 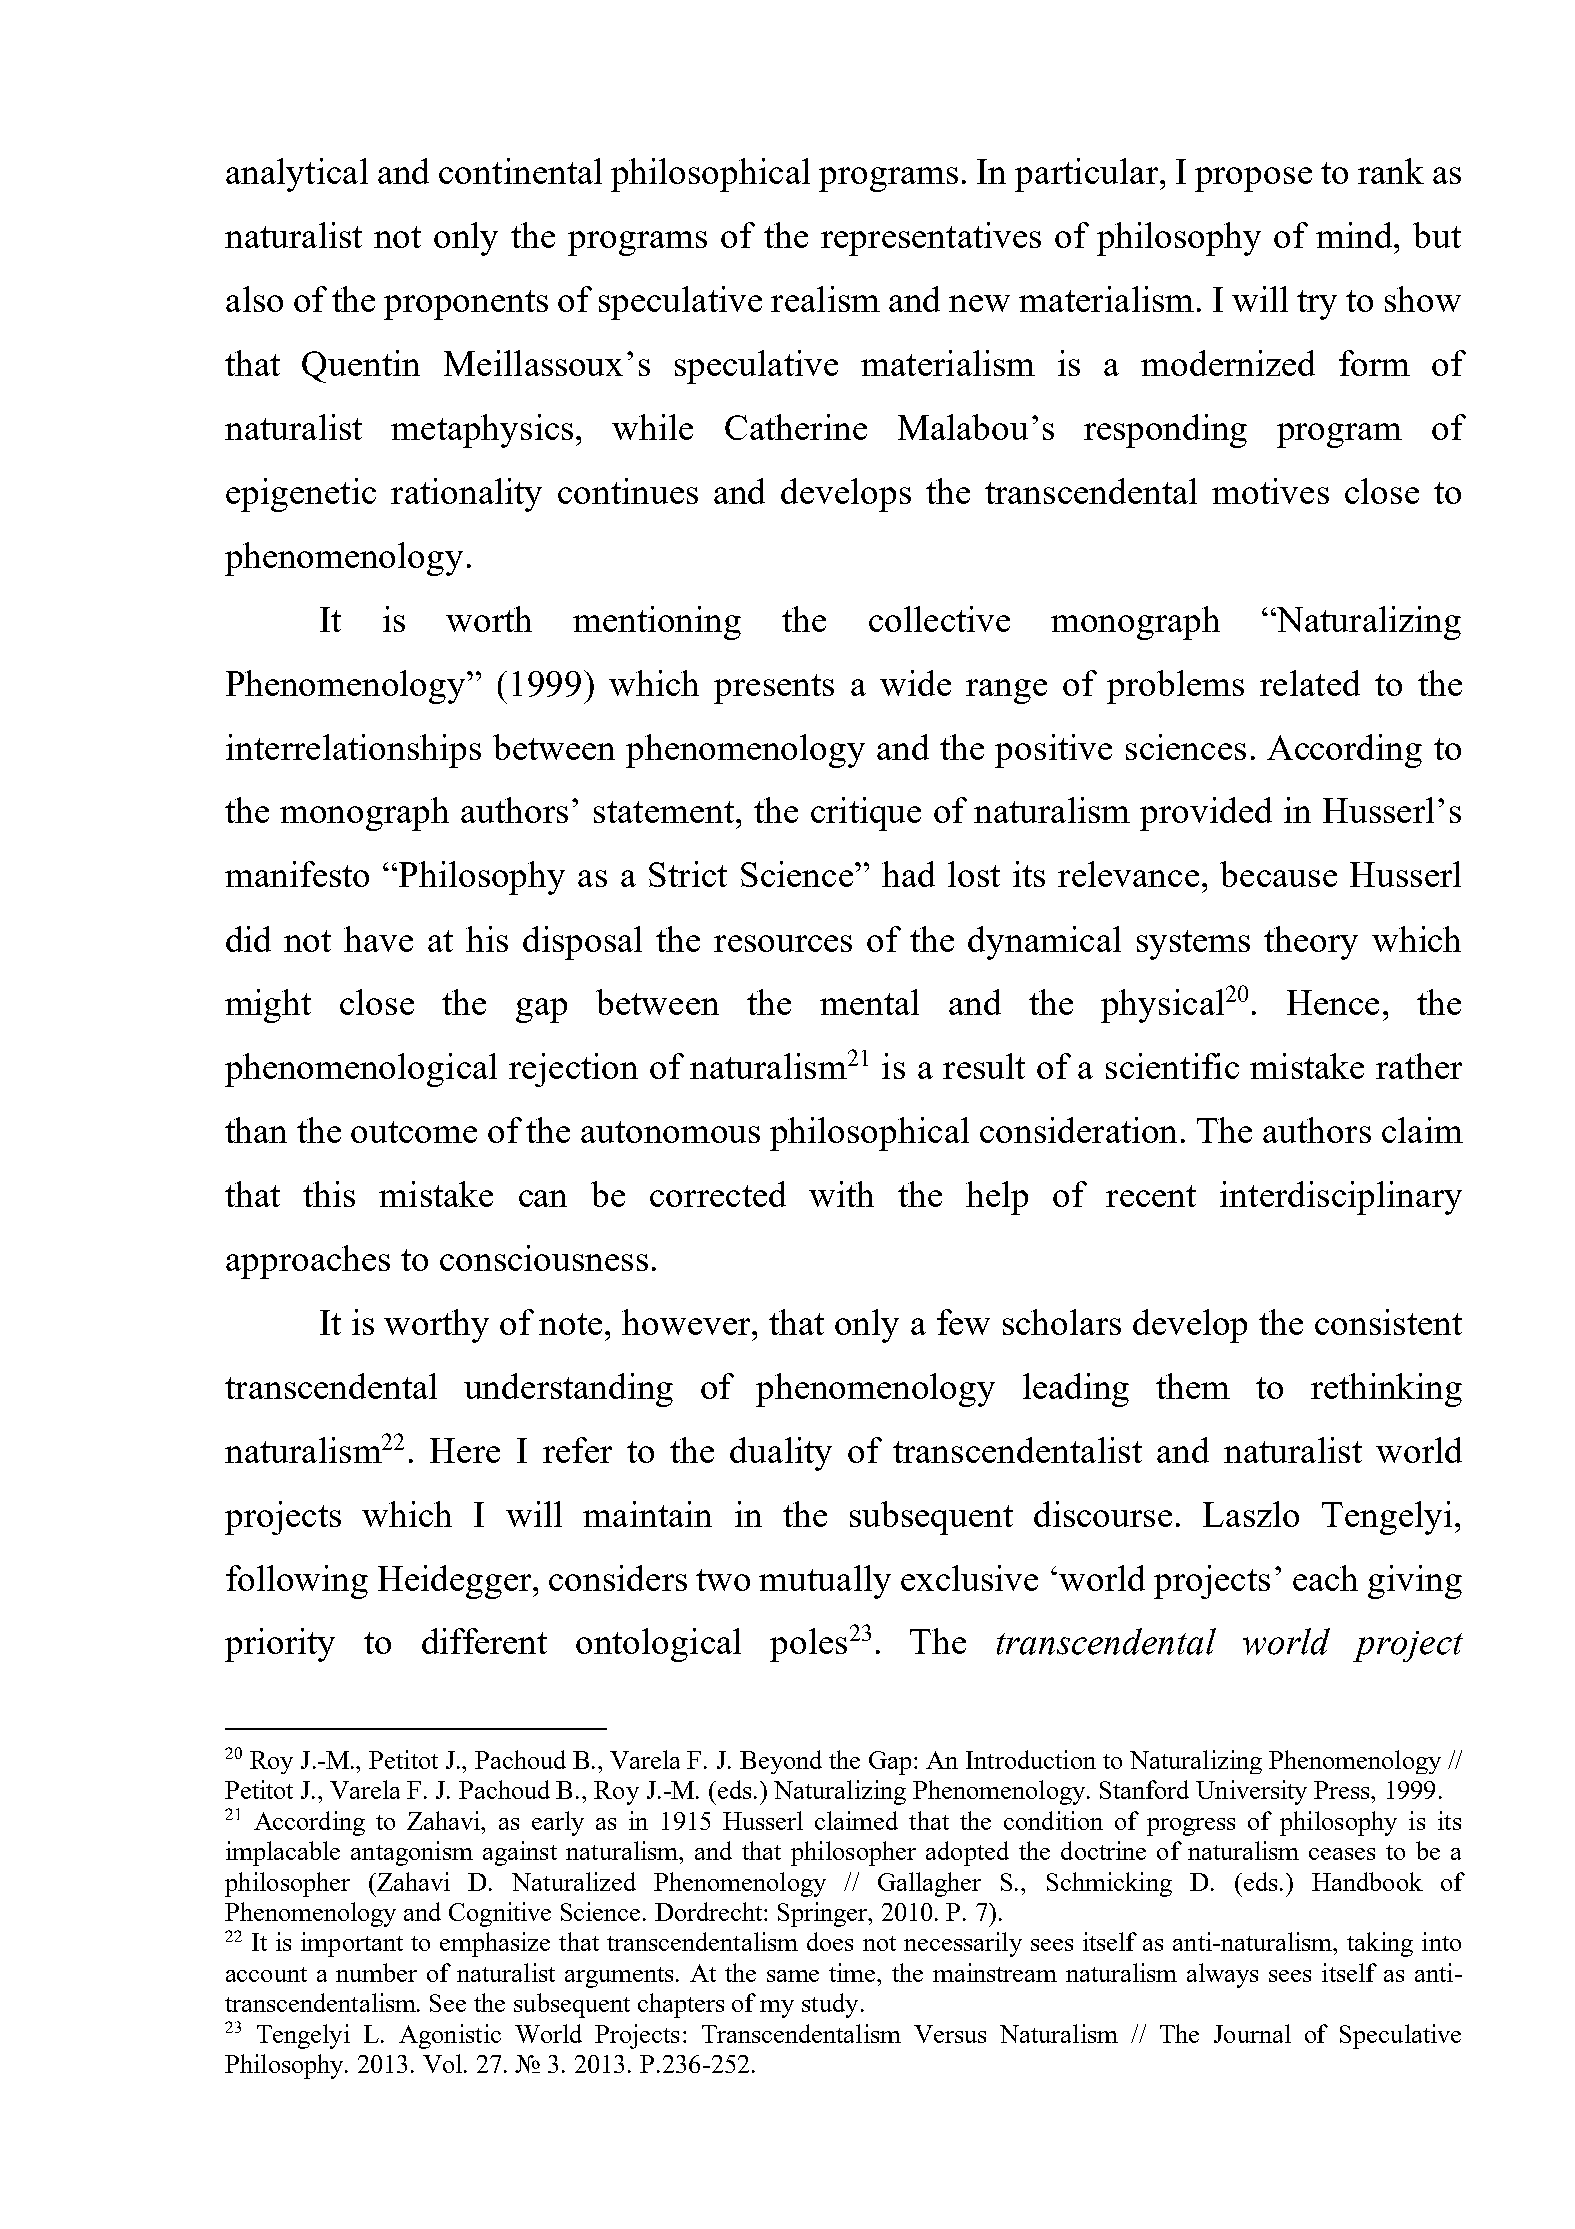 I want to click on mind, so click(x=1356, y=235).
